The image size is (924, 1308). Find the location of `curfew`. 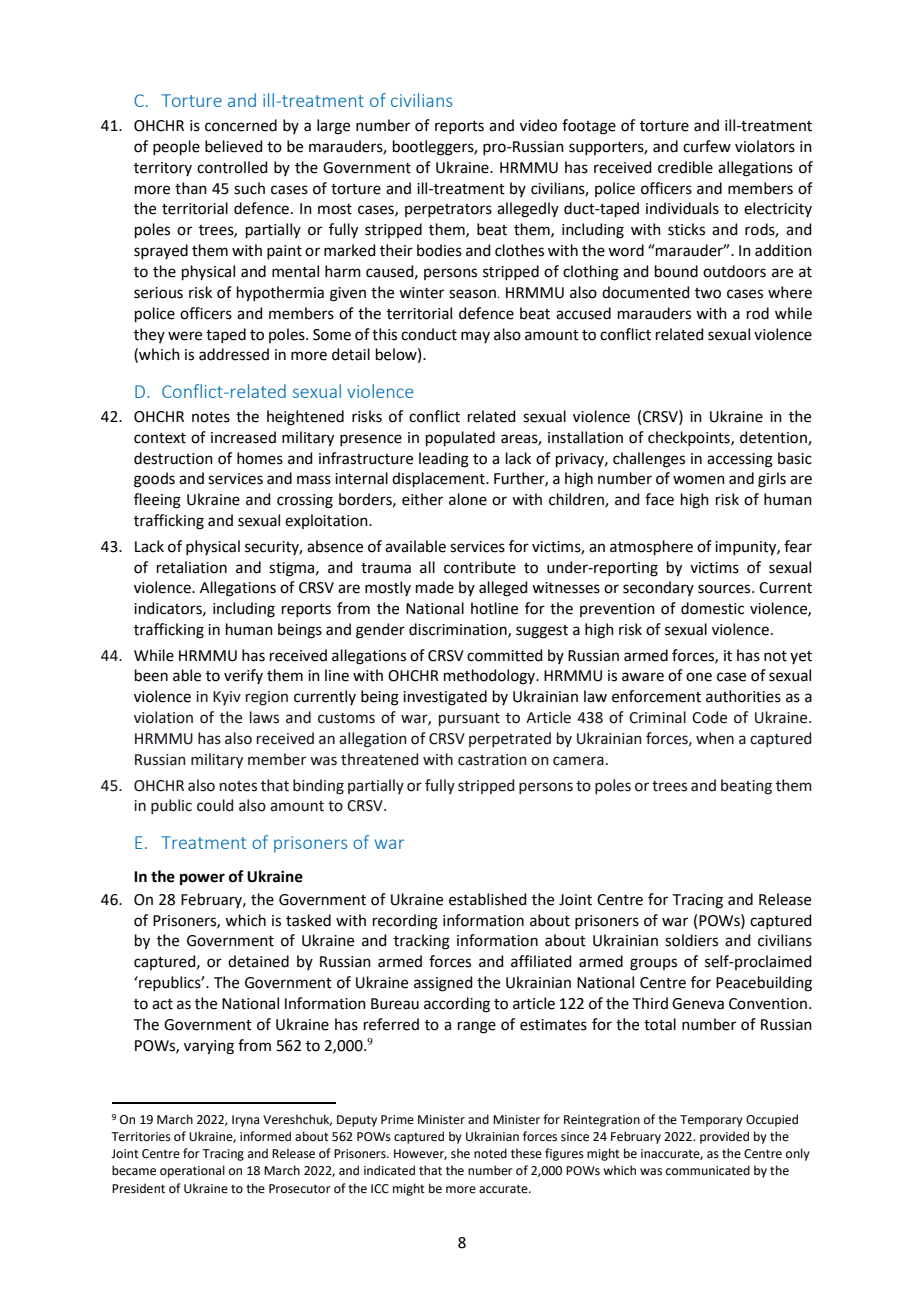

curfew is located at coordinates (707, 146).
